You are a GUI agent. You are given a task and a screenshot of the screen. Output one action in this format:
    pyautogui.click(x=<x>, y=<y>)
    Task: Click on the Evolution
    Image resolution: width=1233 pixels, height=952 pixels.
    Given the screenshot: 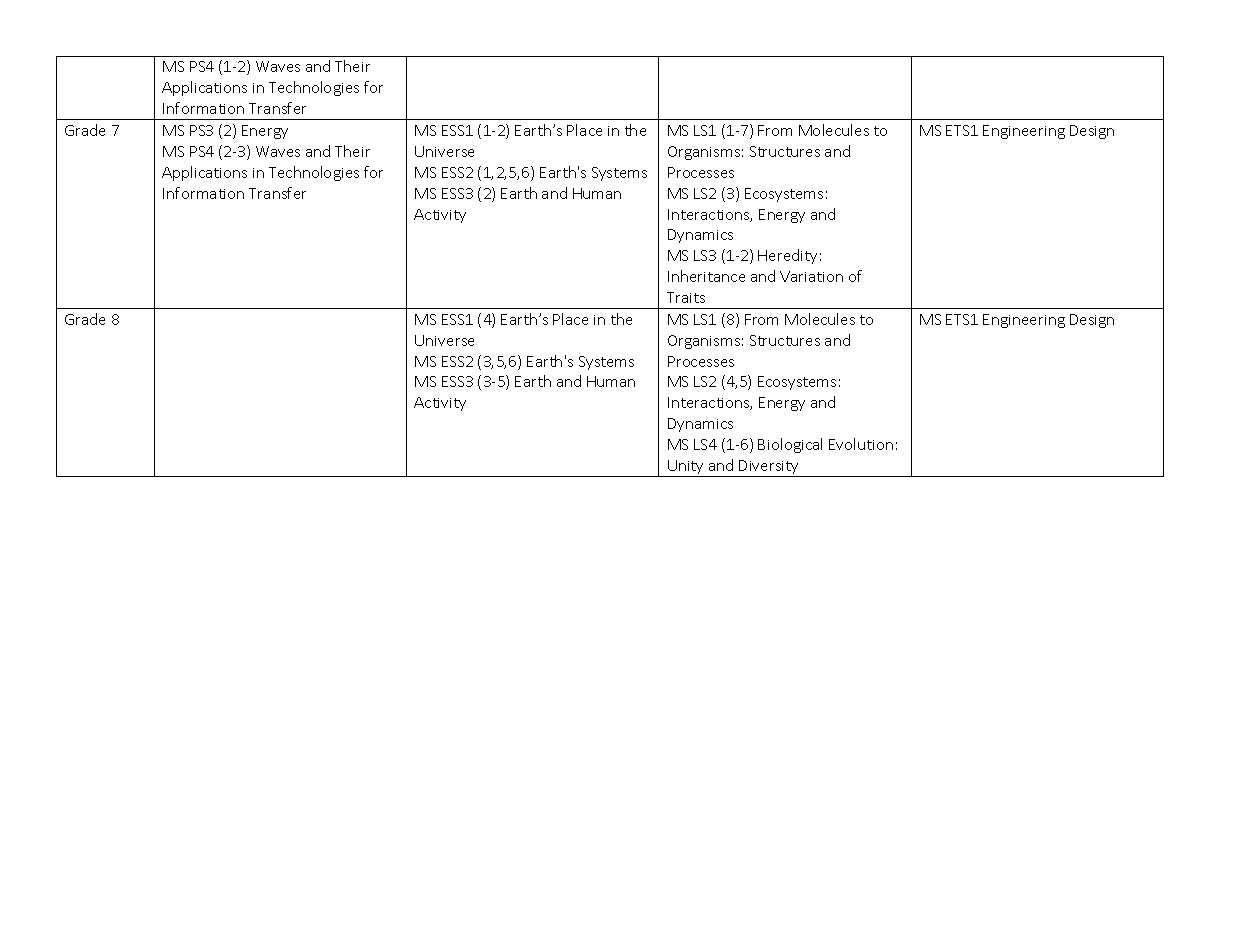 What is the action you would take?
    pyautogui.click(x=861, y=444)
